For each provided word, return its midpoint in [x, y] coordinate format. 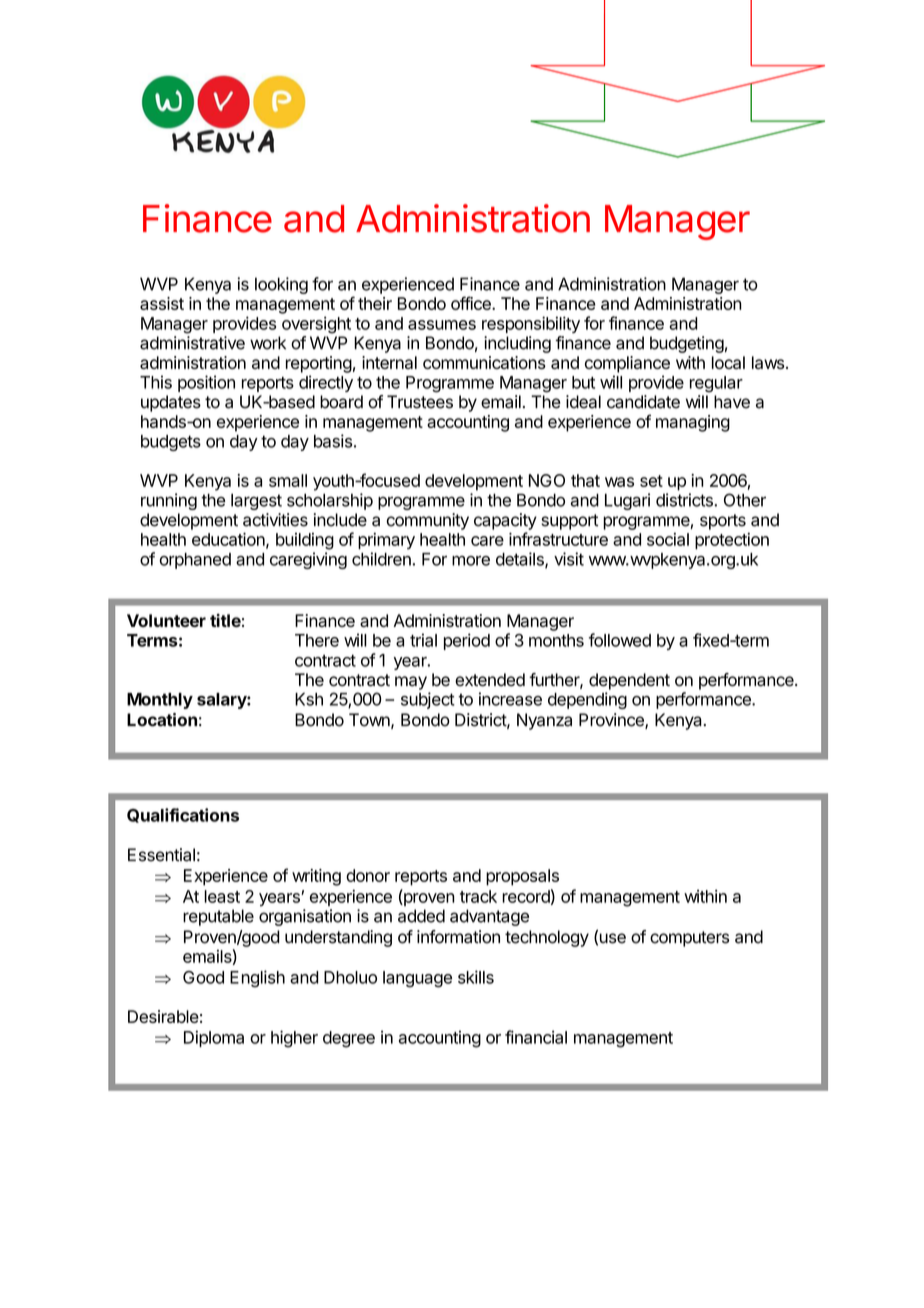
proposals [522, 877]
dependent [629, 681]
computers [689, 939]
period [467, 641]
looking [281, 285]
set [651, 481]
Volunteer [166, 620]
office [472, 303]
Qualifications [183, 815]
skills [476, 977]
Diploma [214, 1038]
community [427, 521]
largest [256, 502]
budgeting [687, 344]
